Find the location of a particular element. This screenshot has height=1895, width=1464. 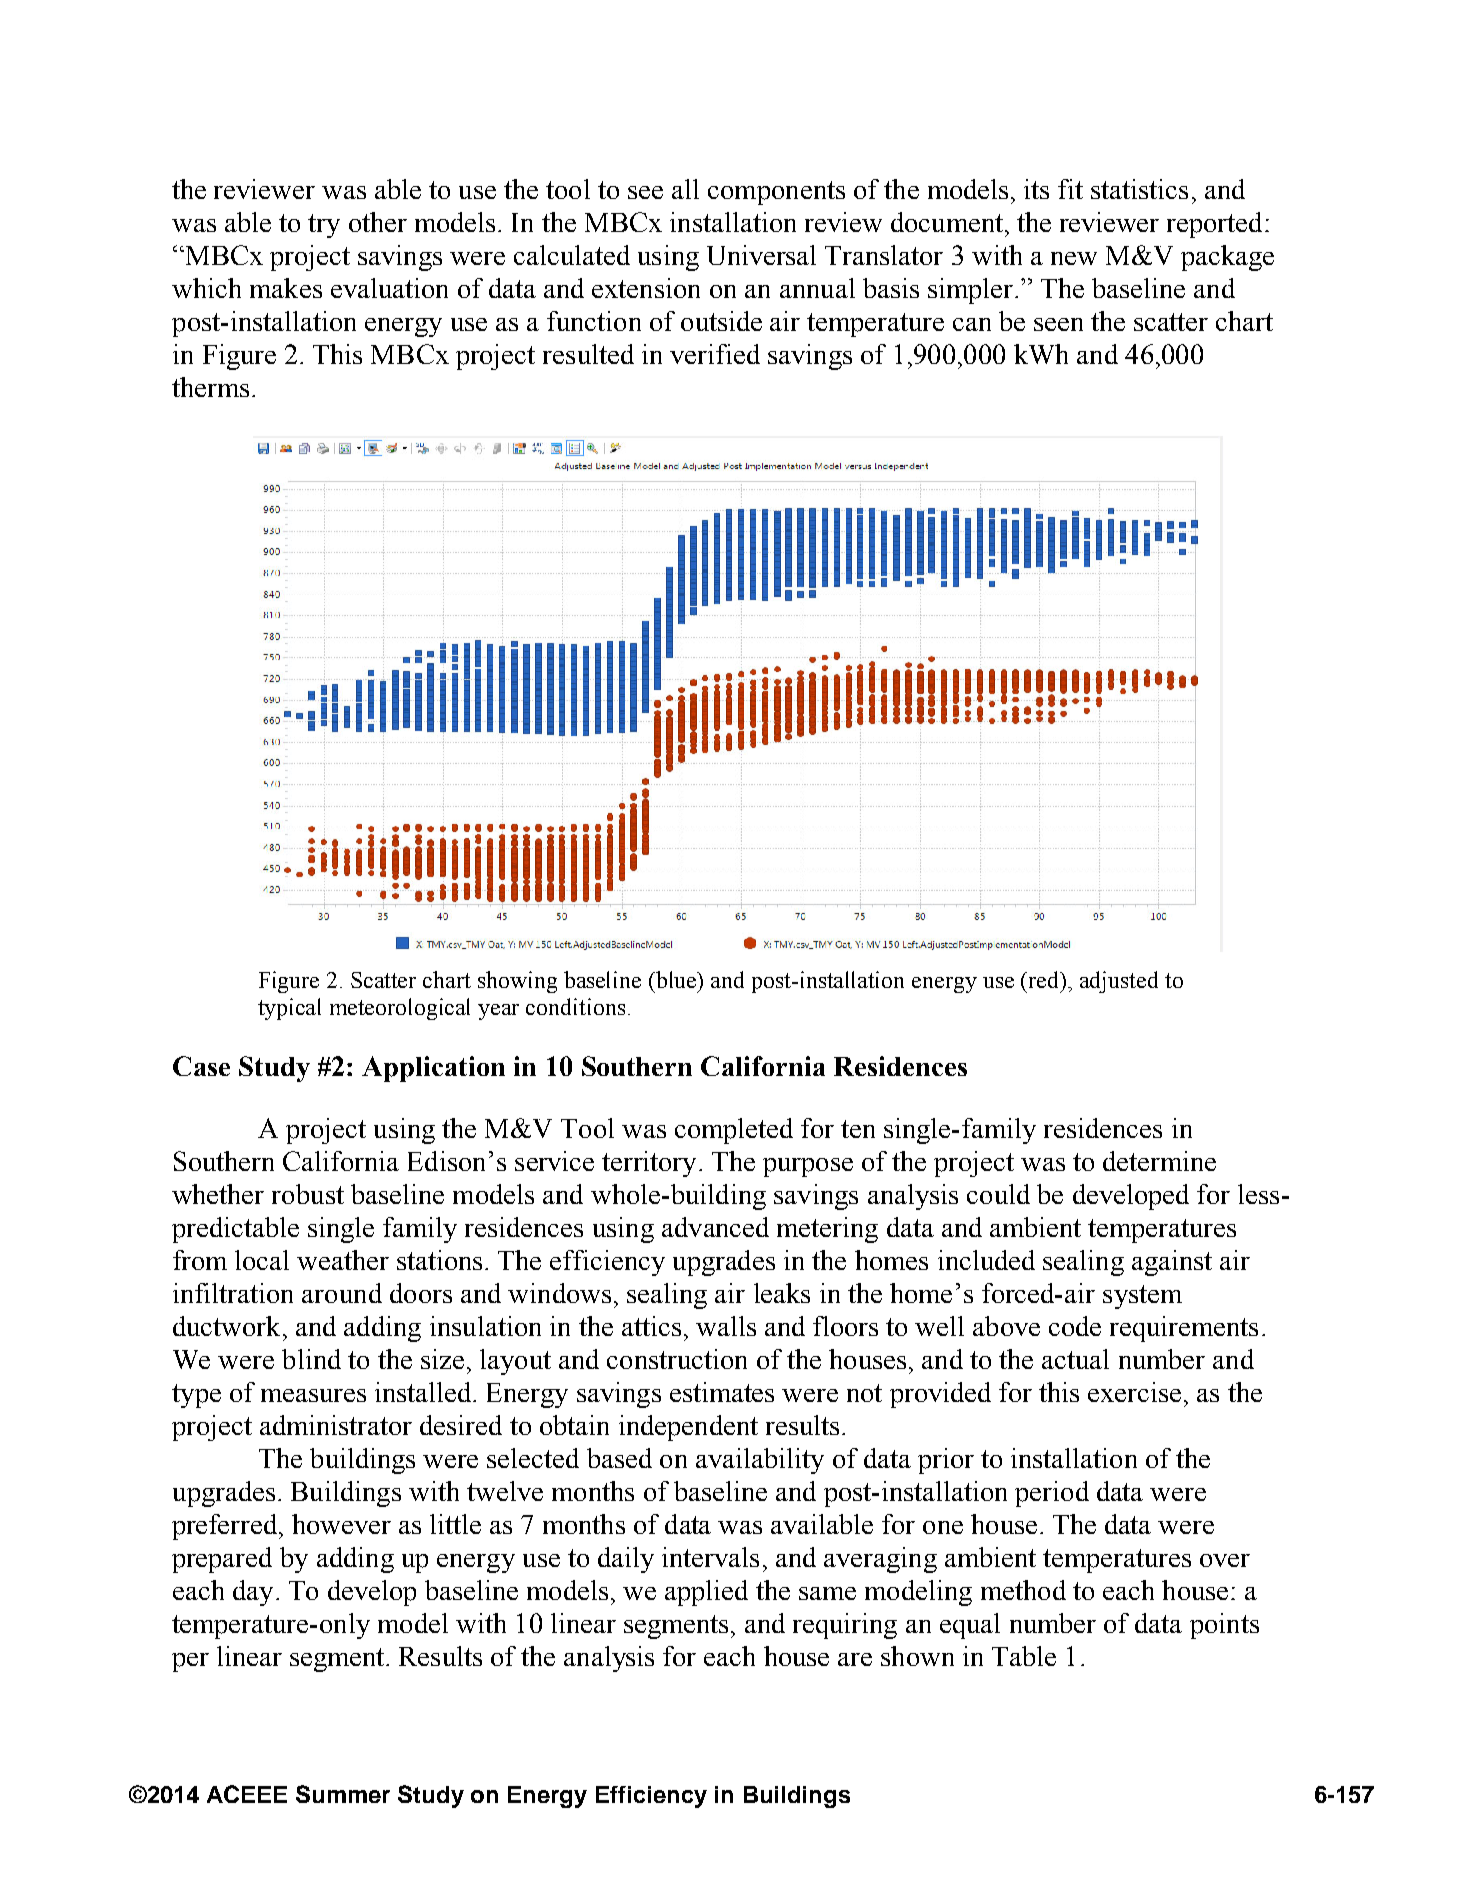

actual is located at coordinates (1075, 1359).
